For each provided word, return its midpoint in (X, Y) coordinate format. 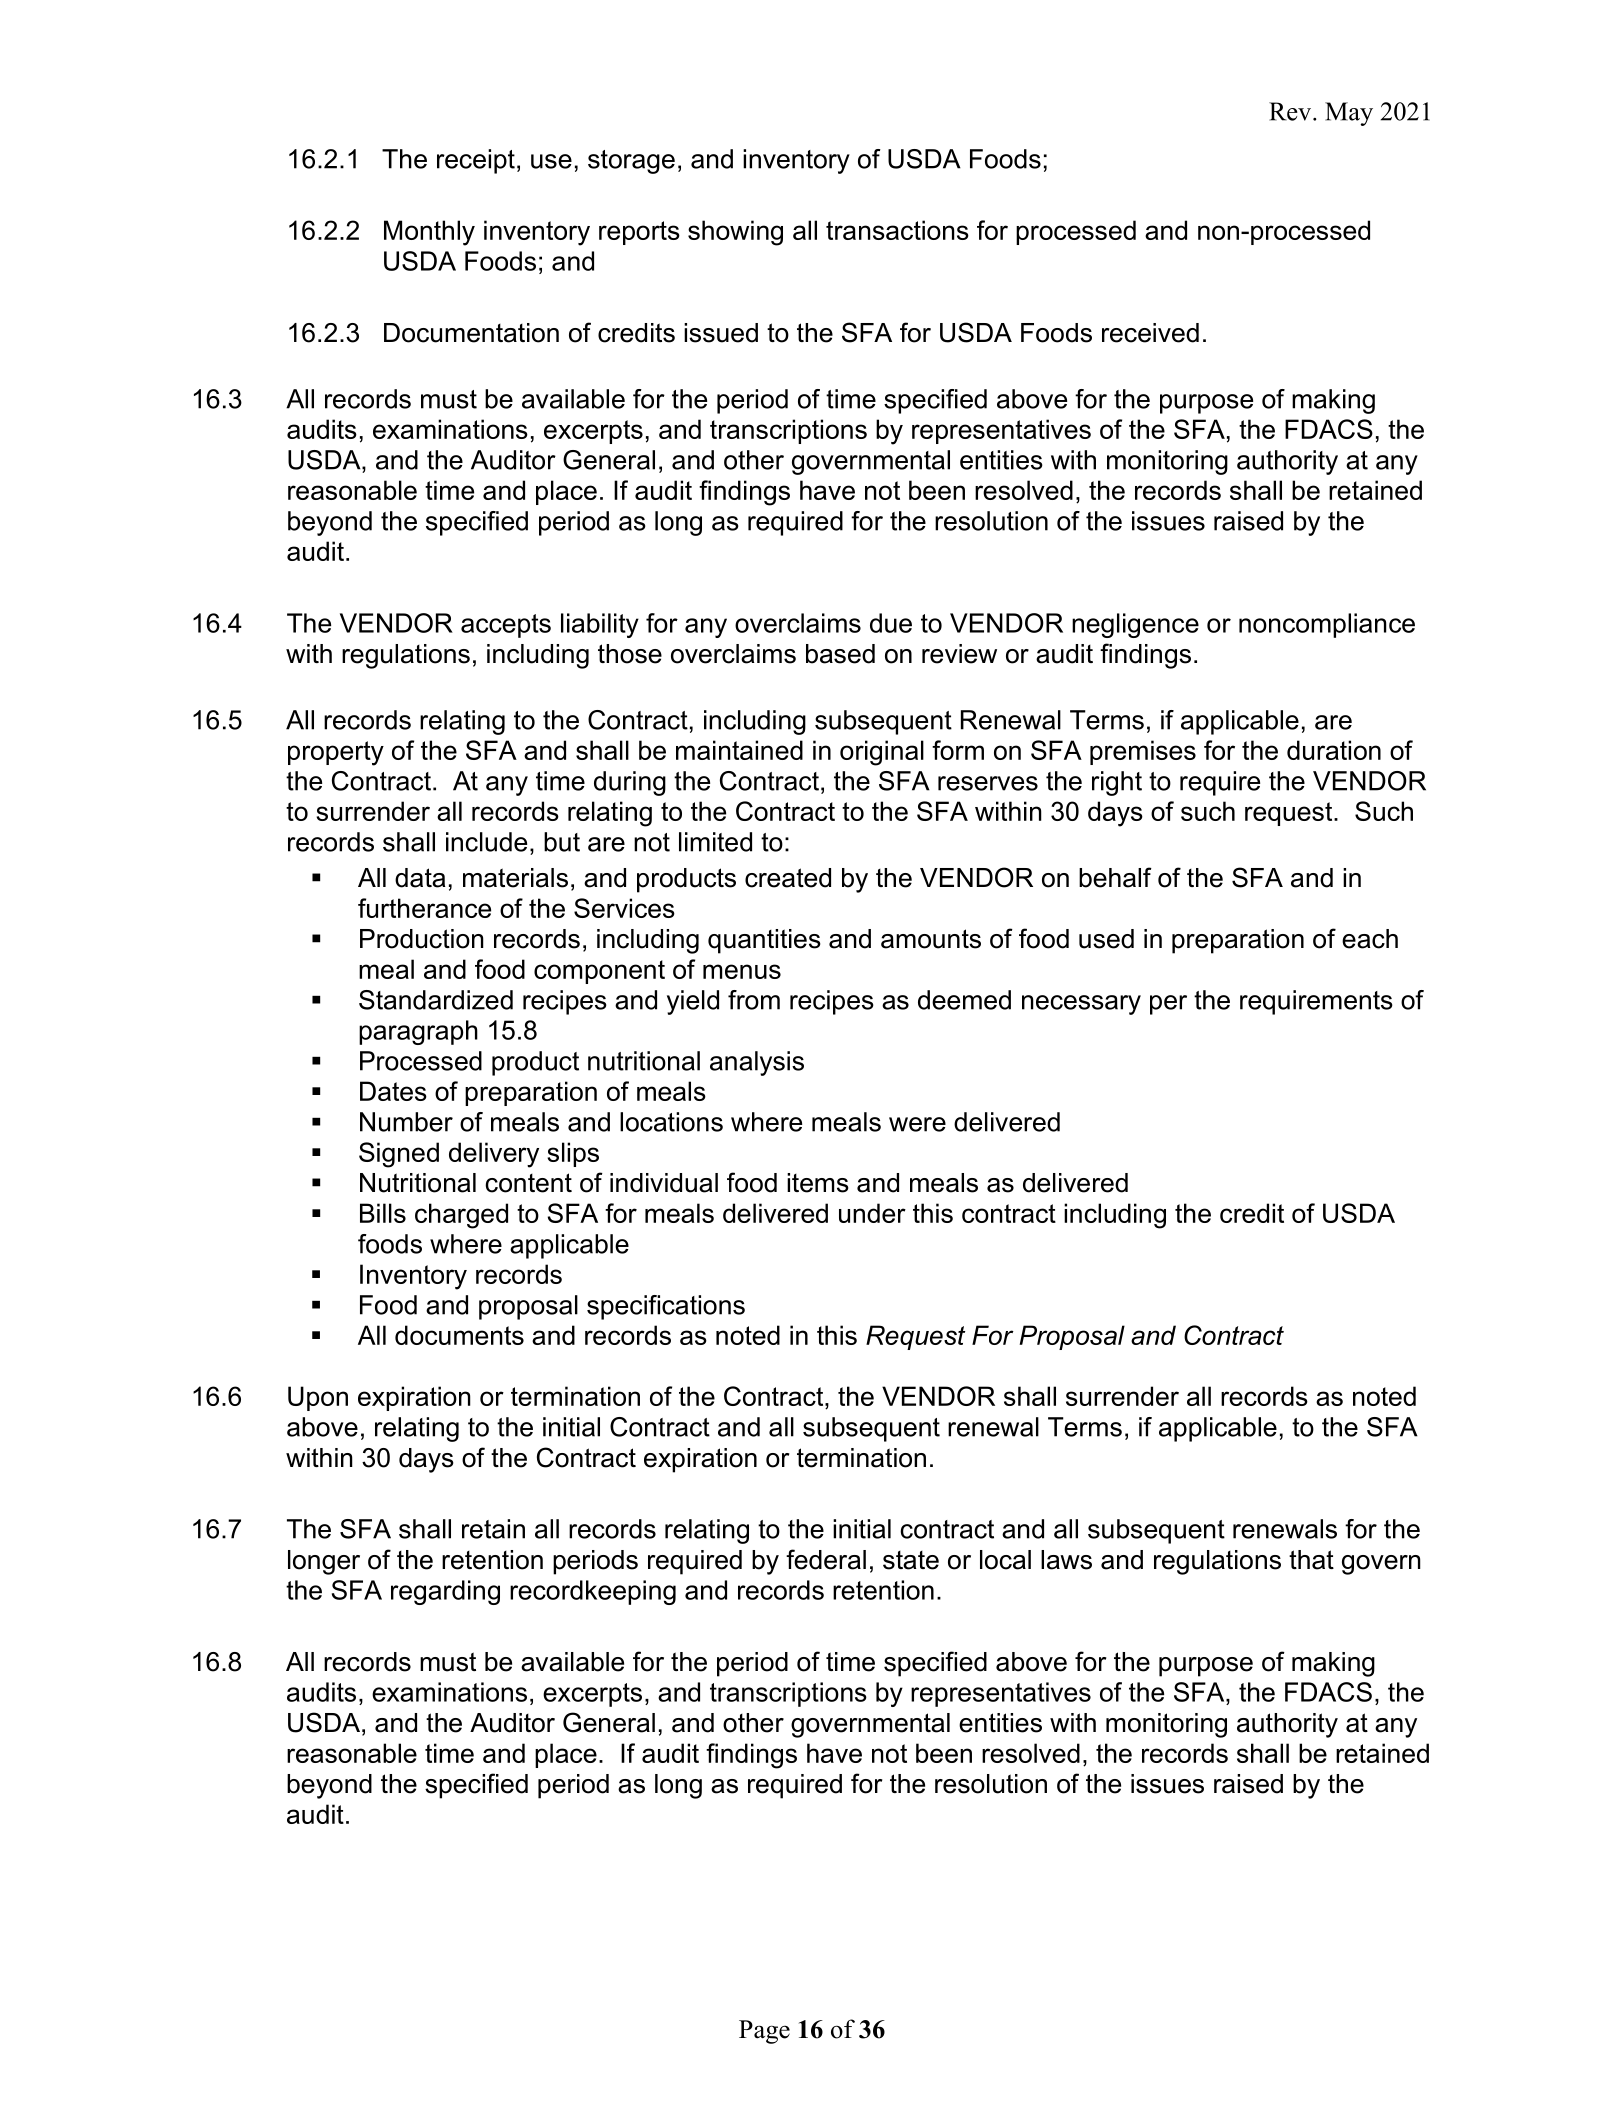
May (1349, 114)
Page (764, 2032)
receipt (476, 161)
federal (826, 1559)
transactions (897, 230)
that (1311, 1560)
